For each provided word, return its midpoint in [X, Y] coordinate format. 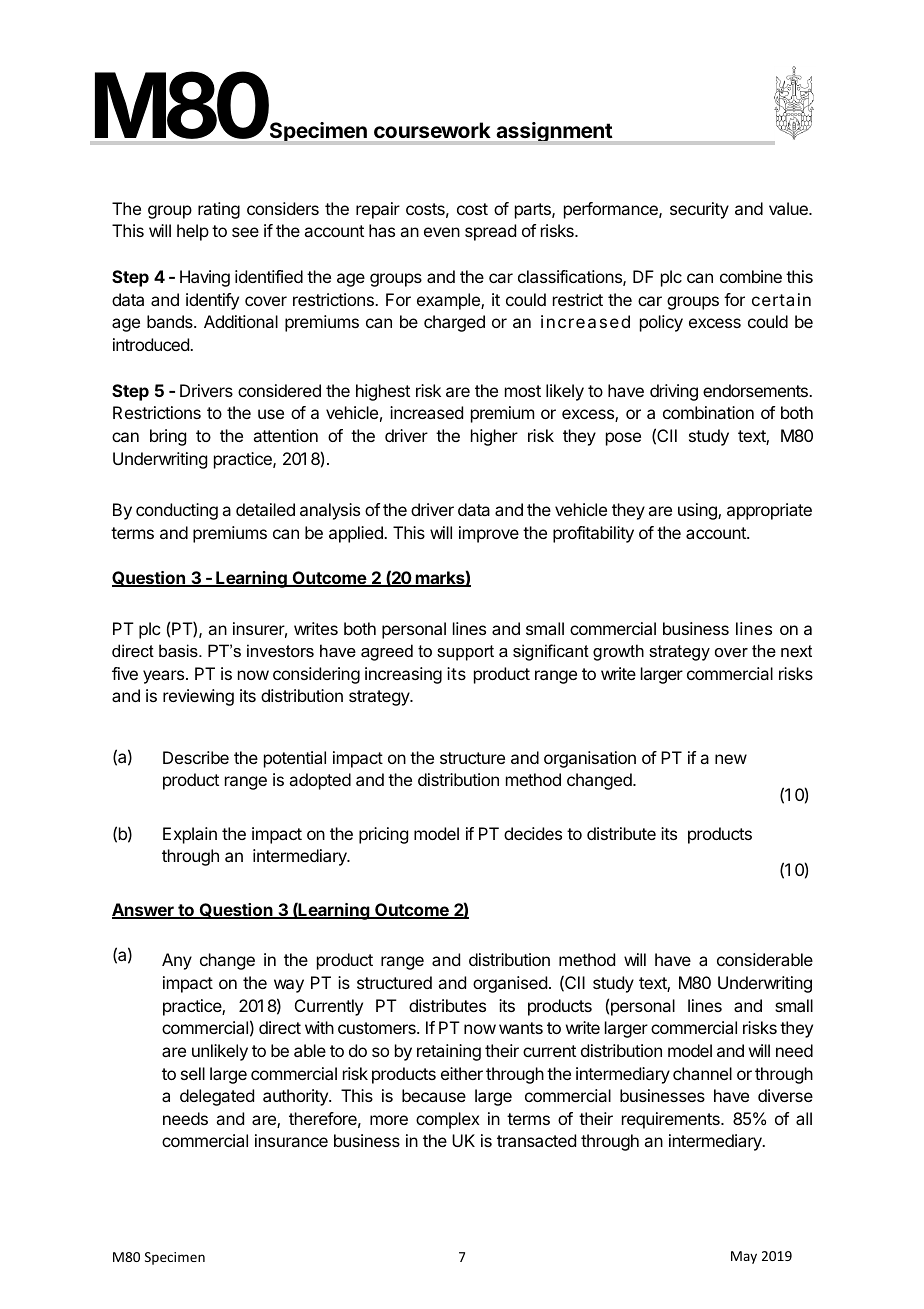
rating [219, 210]
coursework [432, 130]
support [465, 653]
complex [448, 1120]
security [699, 210]
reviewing [198, 697]
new [731, 759]
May [744, 1257]
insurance [291, 1140]
